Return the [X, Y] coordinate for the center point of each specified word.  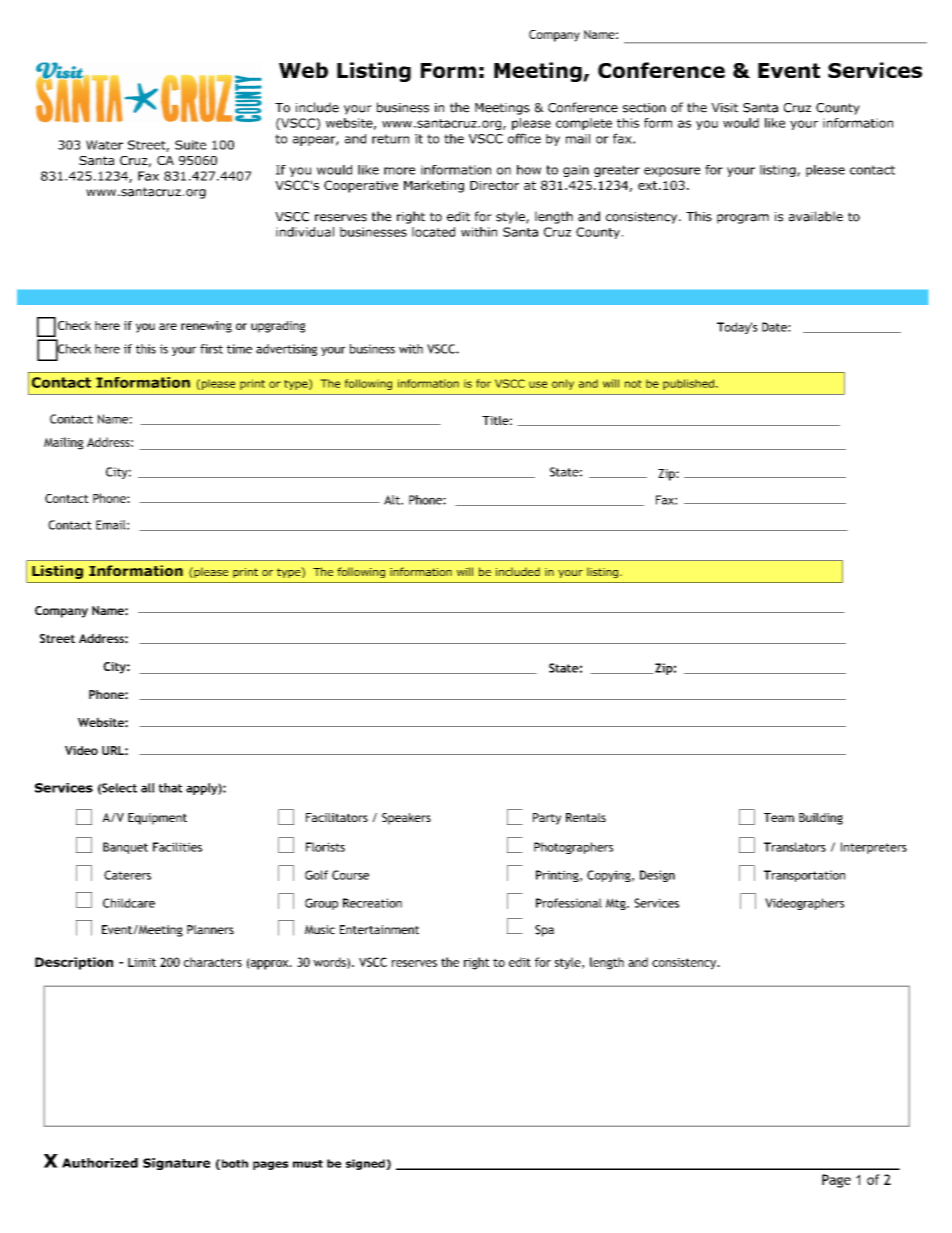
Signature [176, 1164]
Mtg [617, 904]
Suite [190, 145]
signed [366, 1164]
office [524, 138]
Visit [724, 108]
